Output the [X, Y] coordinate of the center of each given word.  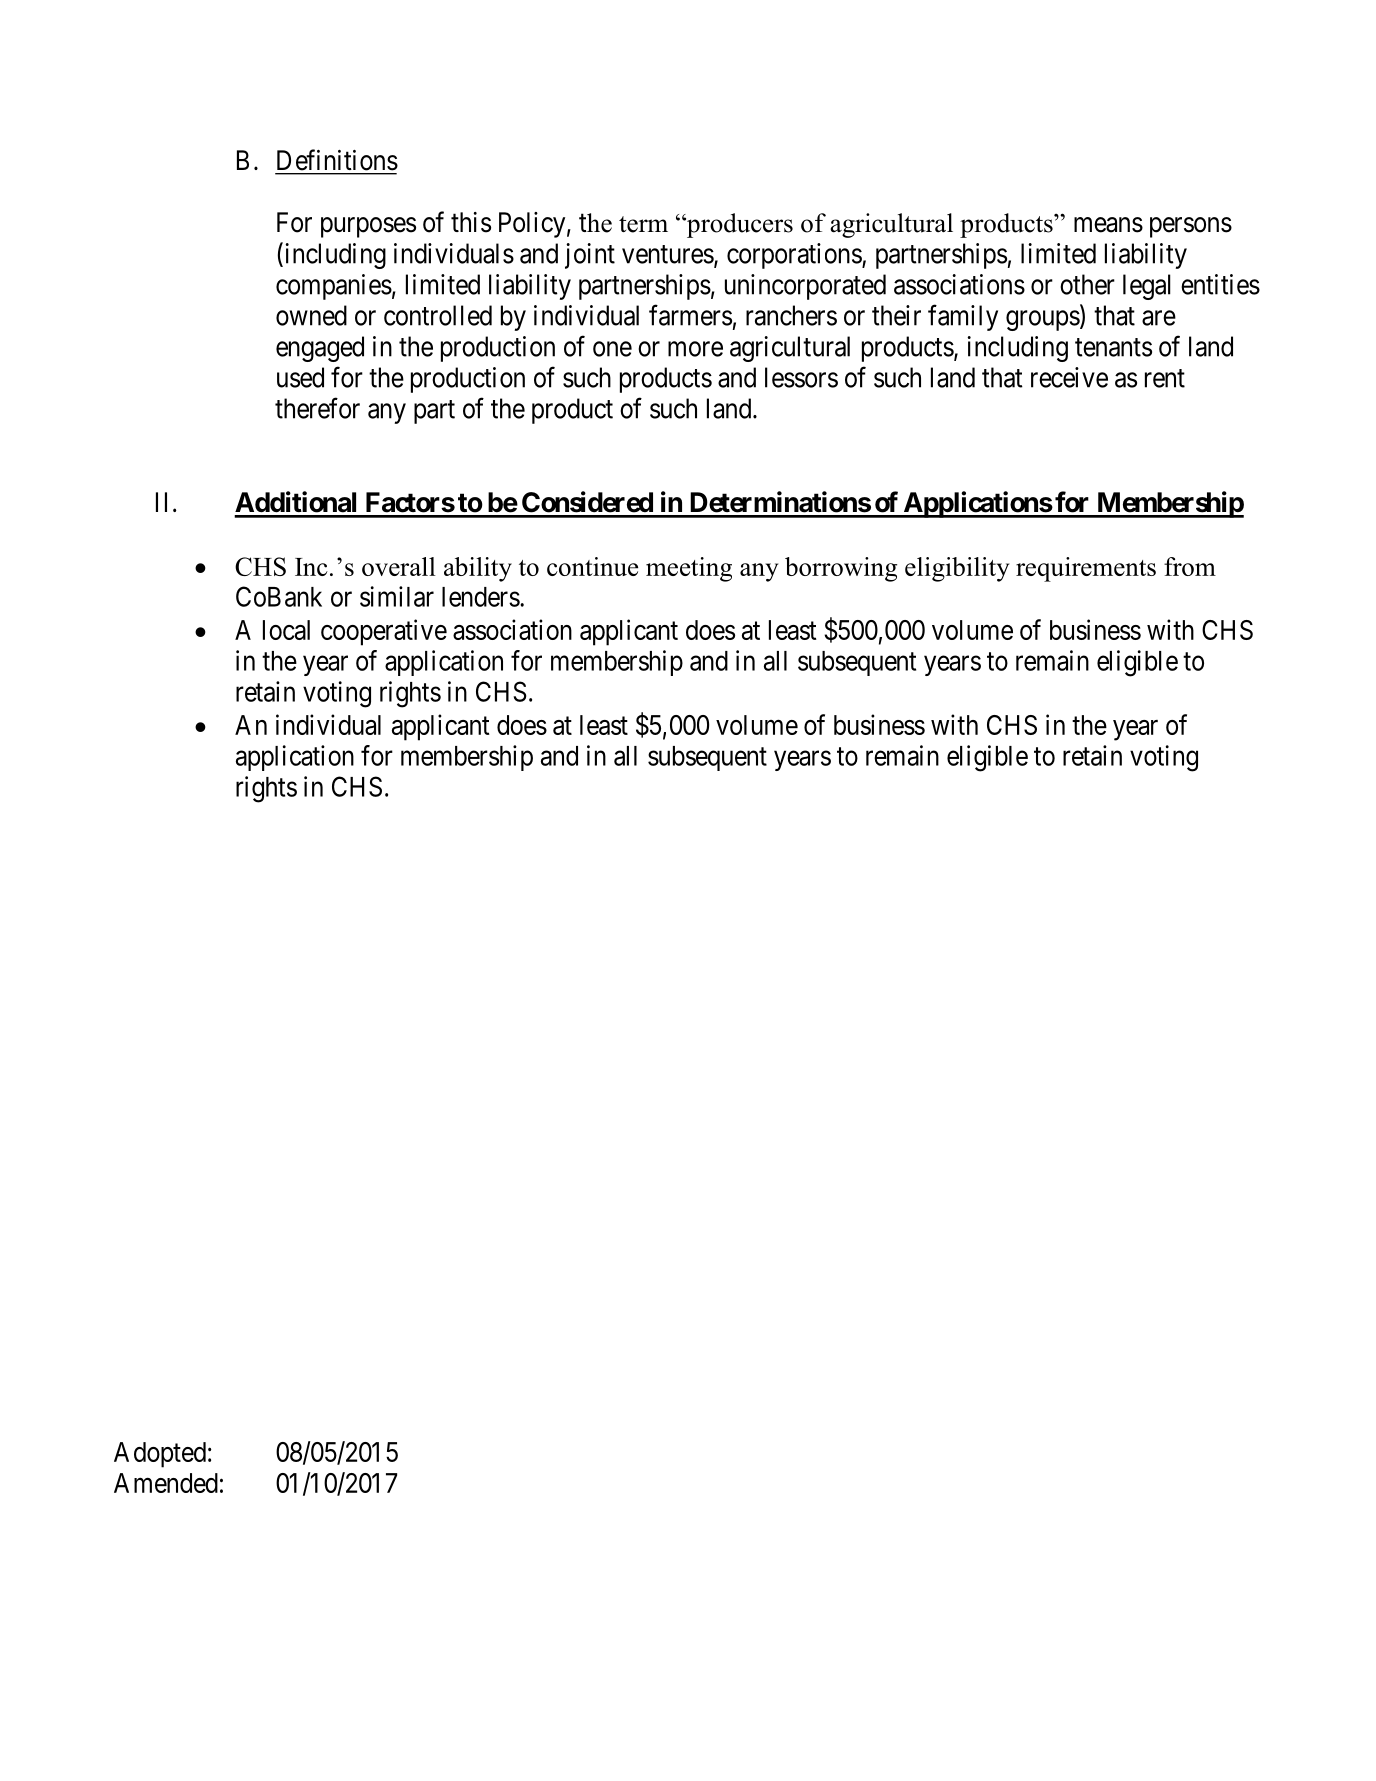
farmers [690, 315]
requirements [1086, 569]
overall [399, 566]
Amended [166, 1483]
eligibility [957, 569]
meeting [689, 569]
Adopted [160, 1455]
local [286, 630]
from [1190, 566]
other [1087, 284]
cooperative [384, 632]
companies [334, 287]
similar [397, 596]
